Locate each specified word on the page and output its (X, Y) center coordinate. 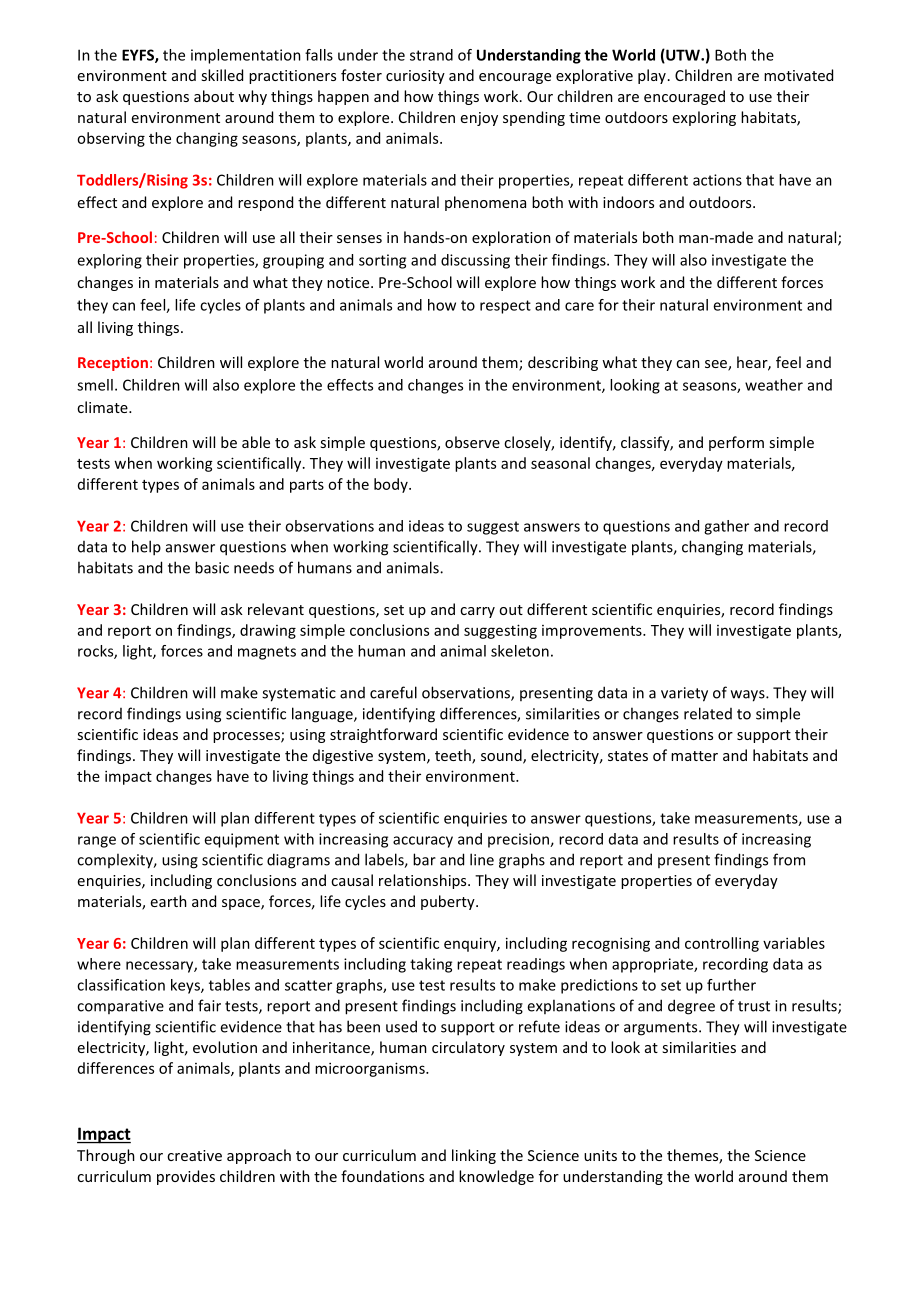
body (392, 485)
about (214, 96)
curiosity (415, 77)
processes (247, 737)
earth (169, 901)
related (708, 713)
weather (774, 385)
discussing (475, 261)
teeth (454, 756)
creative (194, 1155)
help (146, 548)
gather (726, 527)
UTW (683, 56)
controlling (722, 944)
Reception (113, 364)
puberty (449, 902)
